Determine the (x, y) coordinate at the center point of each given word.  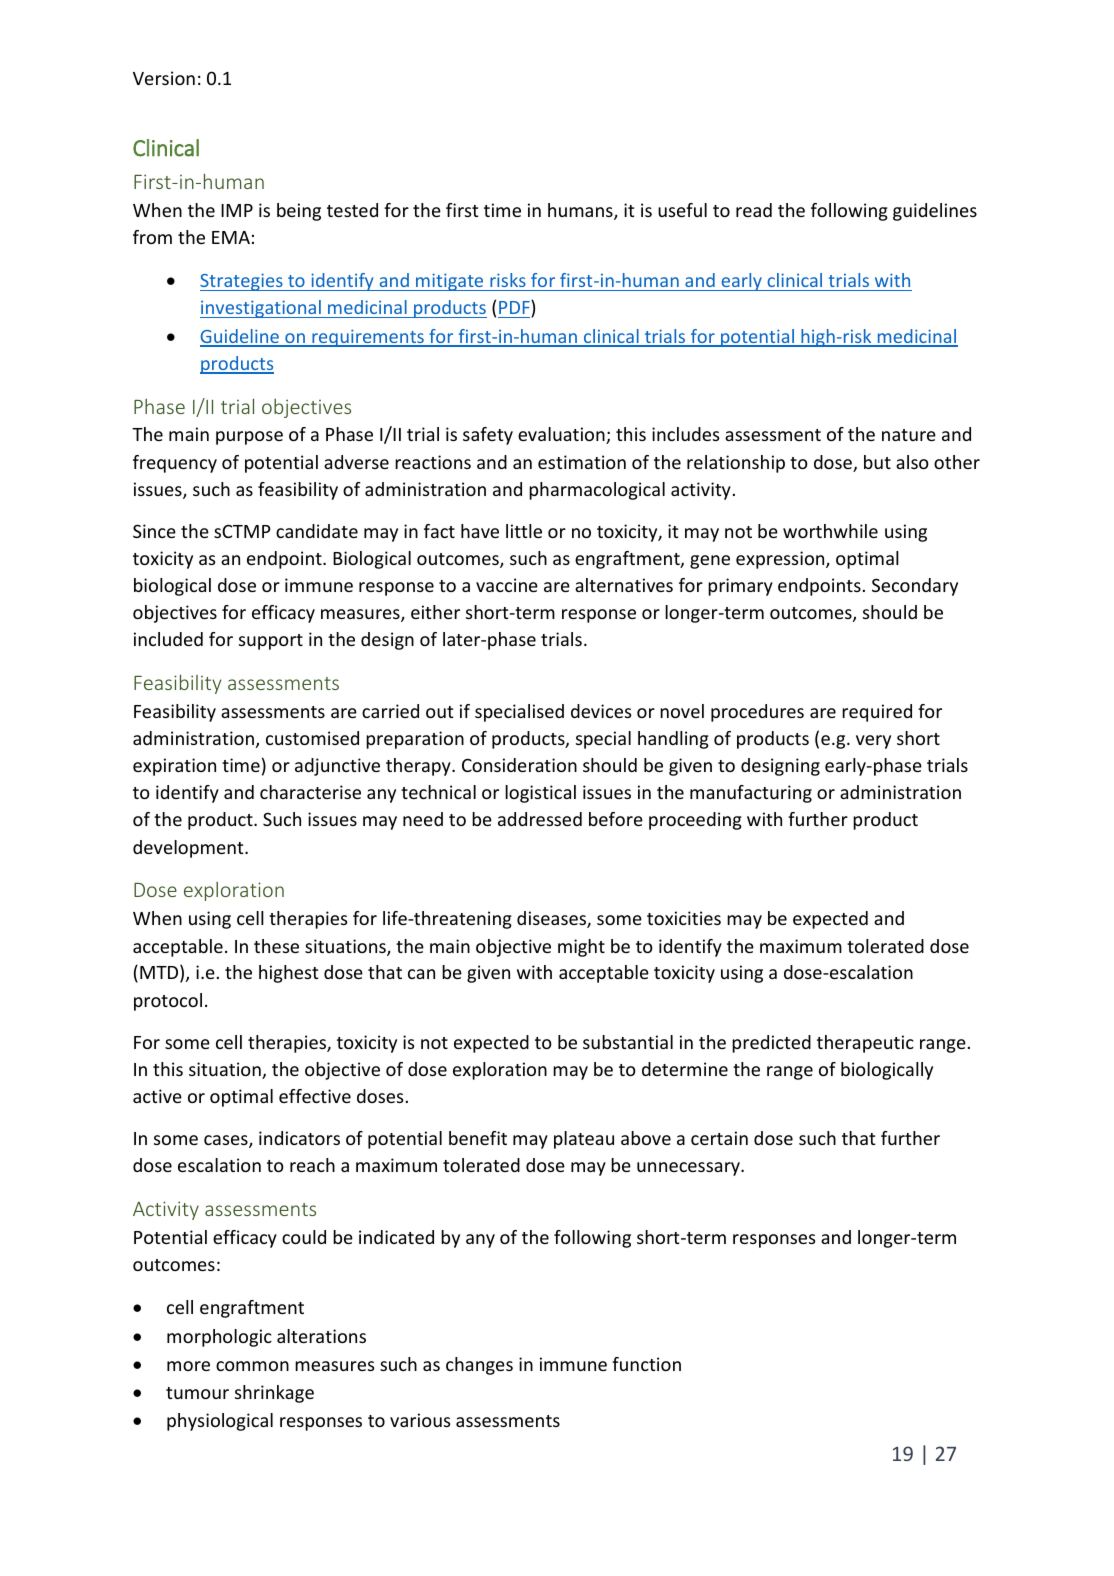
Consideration (519, 765)
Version (164, 78)
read (754, 210)
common (252, 1366)
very (873, 742)
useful (682, 210)
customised (312, 738)
